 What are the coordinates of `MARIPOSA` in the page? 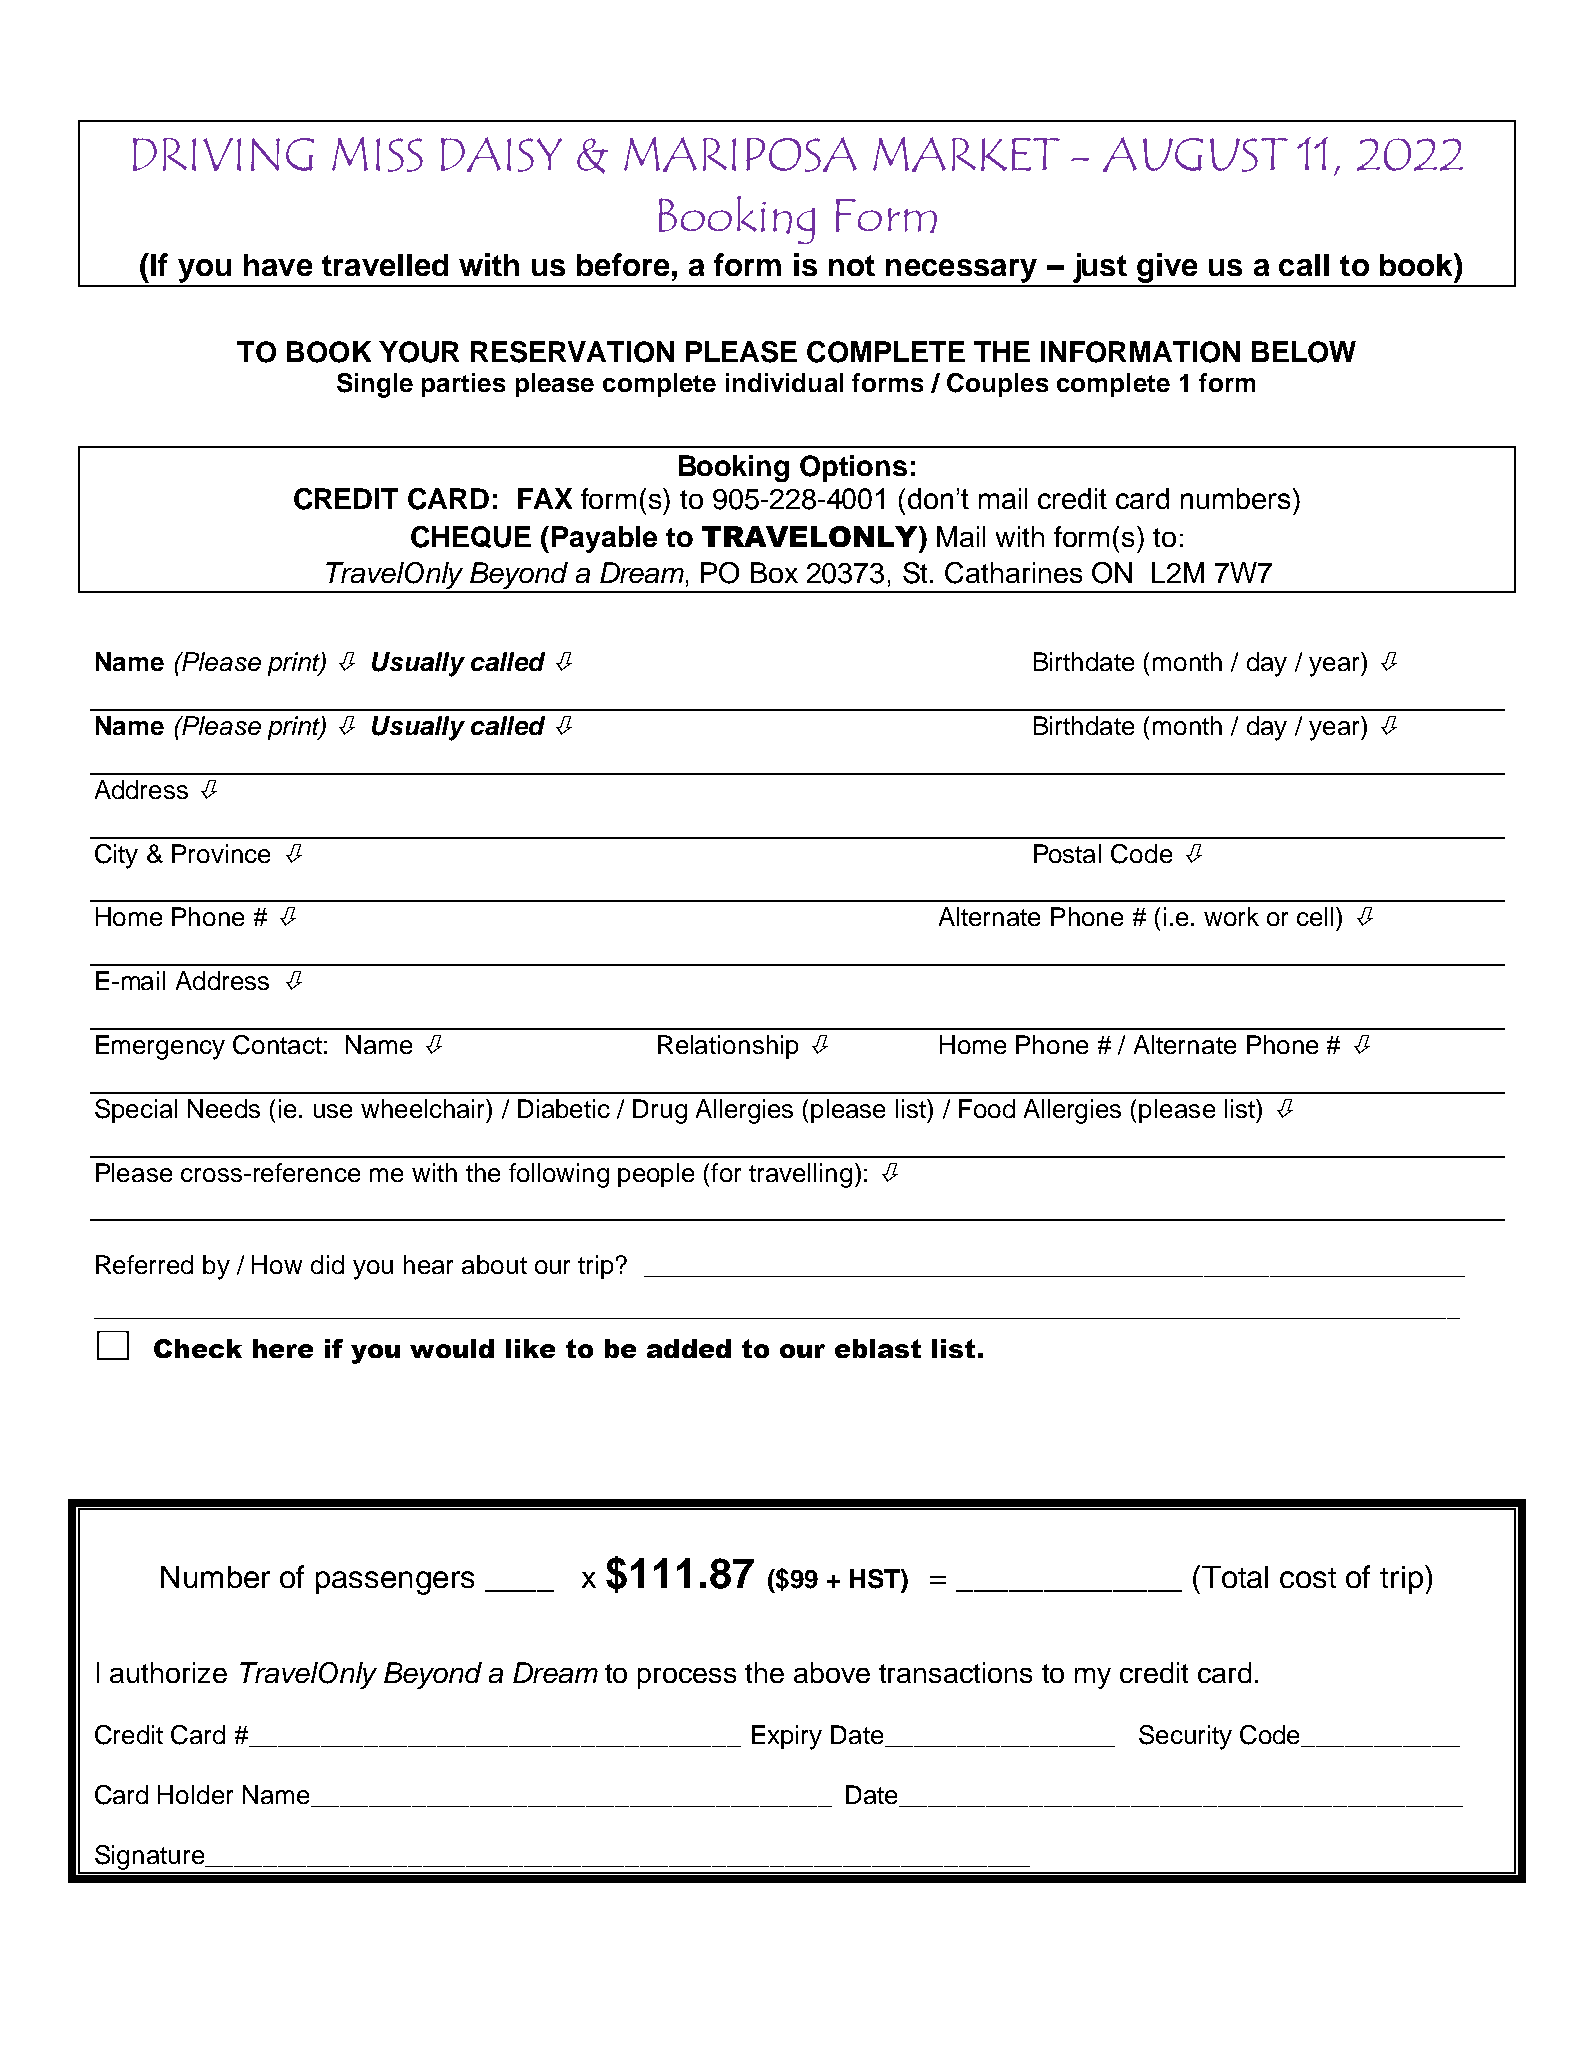 It's located at (740, 154).
